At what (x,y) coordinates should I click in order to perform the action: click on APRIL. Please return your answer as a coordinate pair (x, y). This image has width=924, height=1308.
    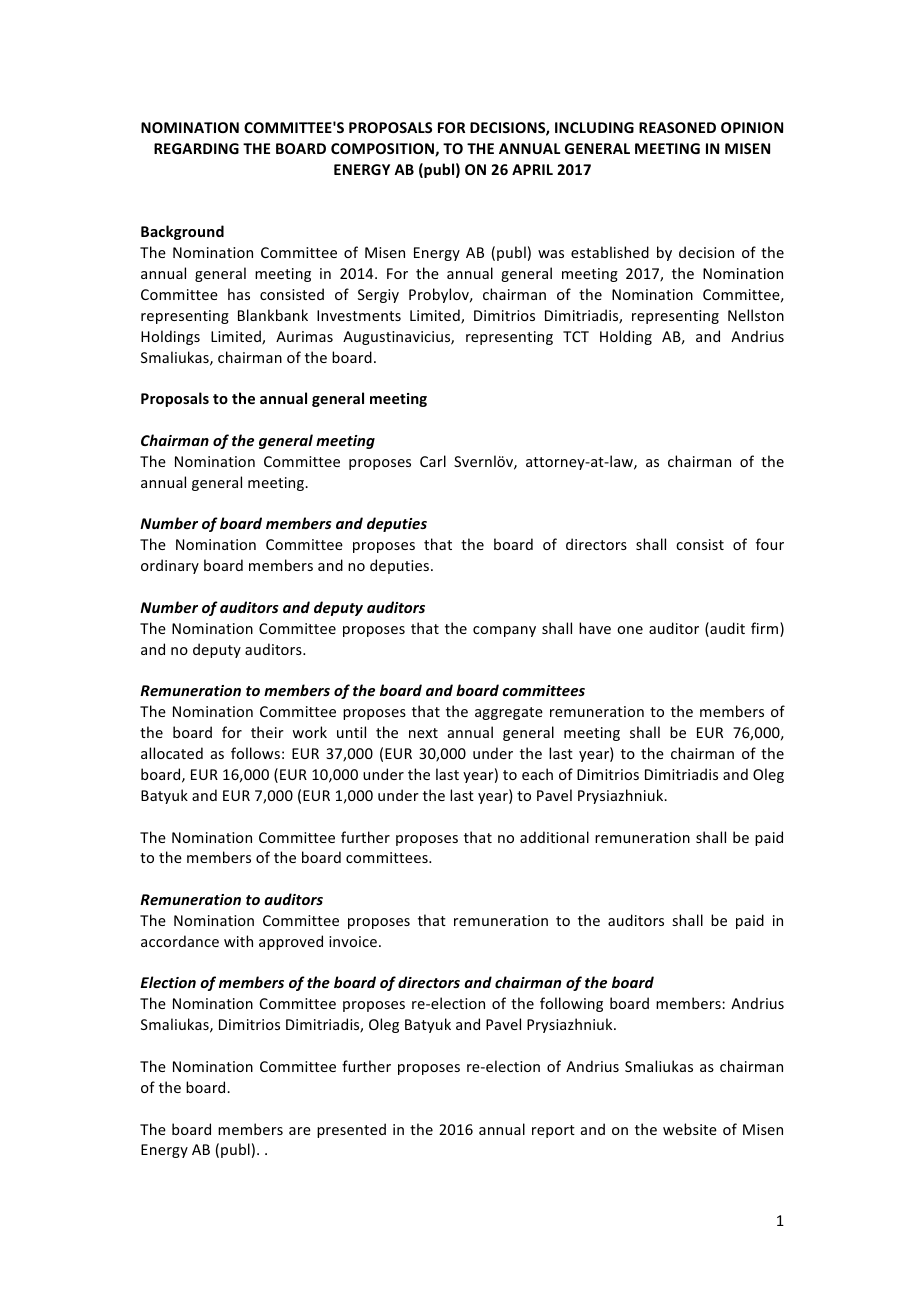
    Looking at the image, I should click on (532, 169).
